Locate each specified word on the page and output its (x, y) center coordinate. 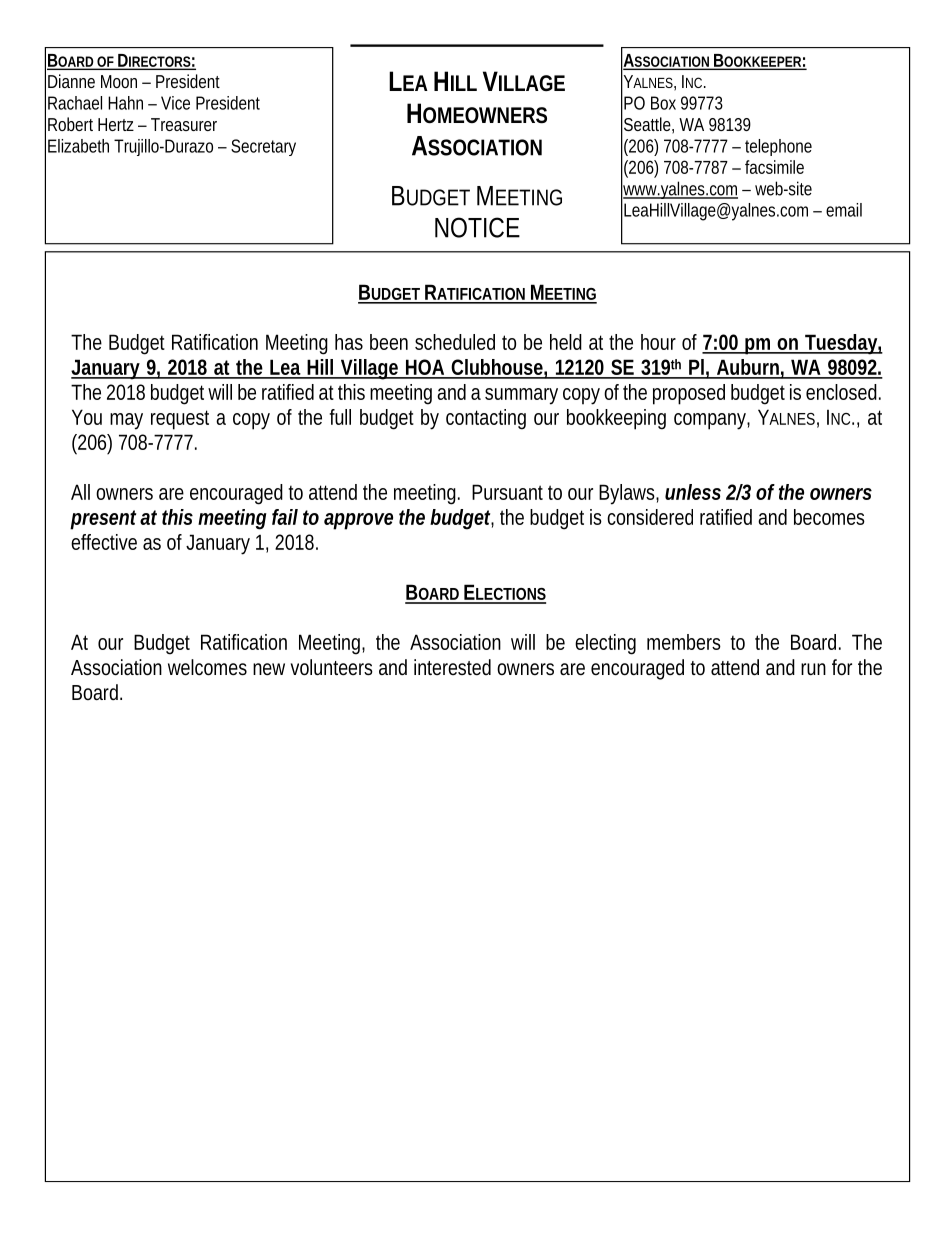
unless (693, 492)
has (349, 342)
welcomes (207, 667)
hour (658, 342)
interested (452, 667)
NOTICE (477, 227)
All (80, 492)
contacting (486, 419)
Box (663, 103)
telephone (778, 147)
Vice (175, 103)
